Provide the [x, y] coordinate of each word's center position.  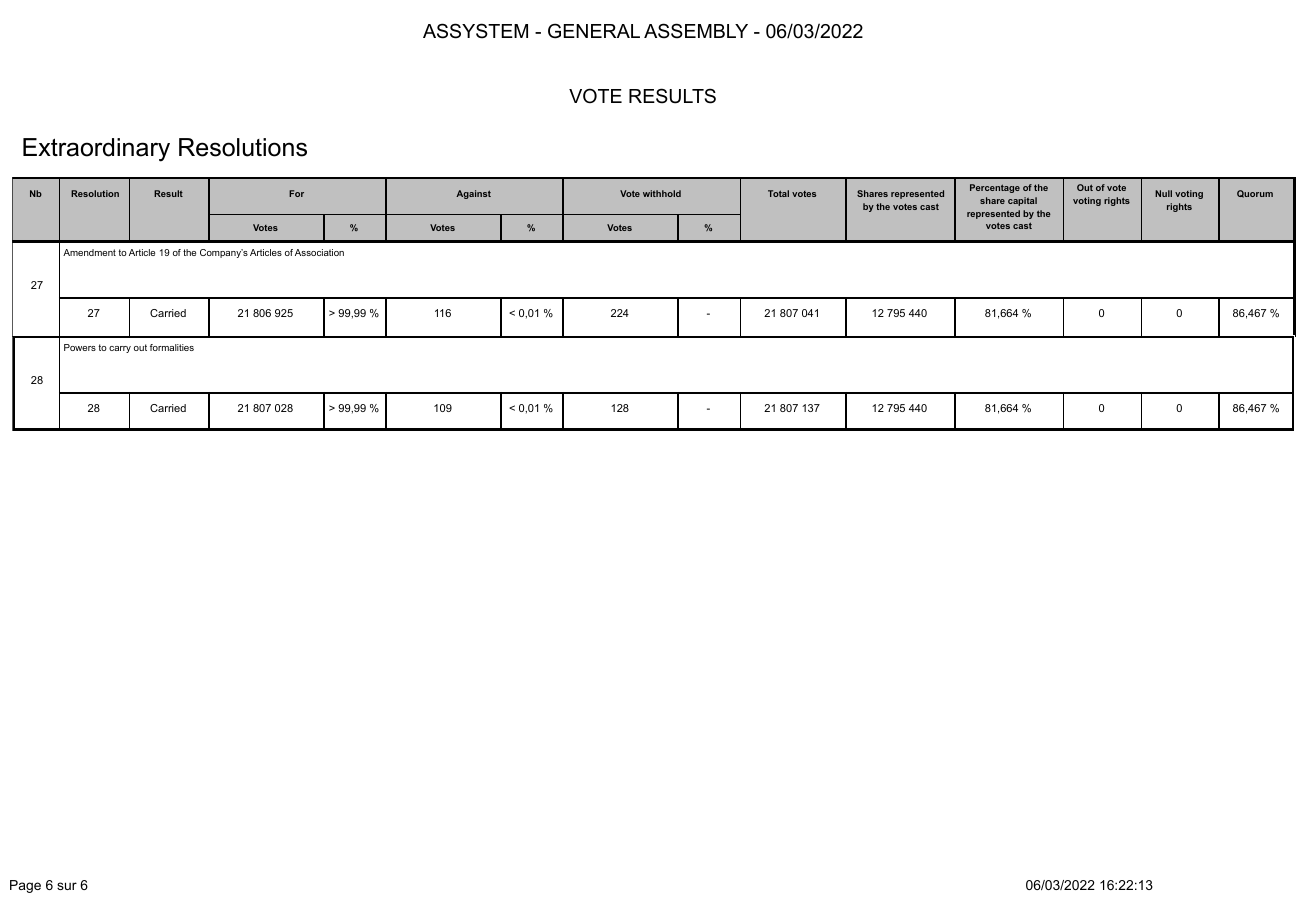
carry [120, 349]
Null [1163, 193]
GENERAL [594, 31]
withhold [662, 193]
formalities [172, 347]
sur [67, 886]
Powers [80, 347]
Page [25, 886]
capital [1022, 201]
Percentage [995, 188]
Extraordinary [96, 150]
